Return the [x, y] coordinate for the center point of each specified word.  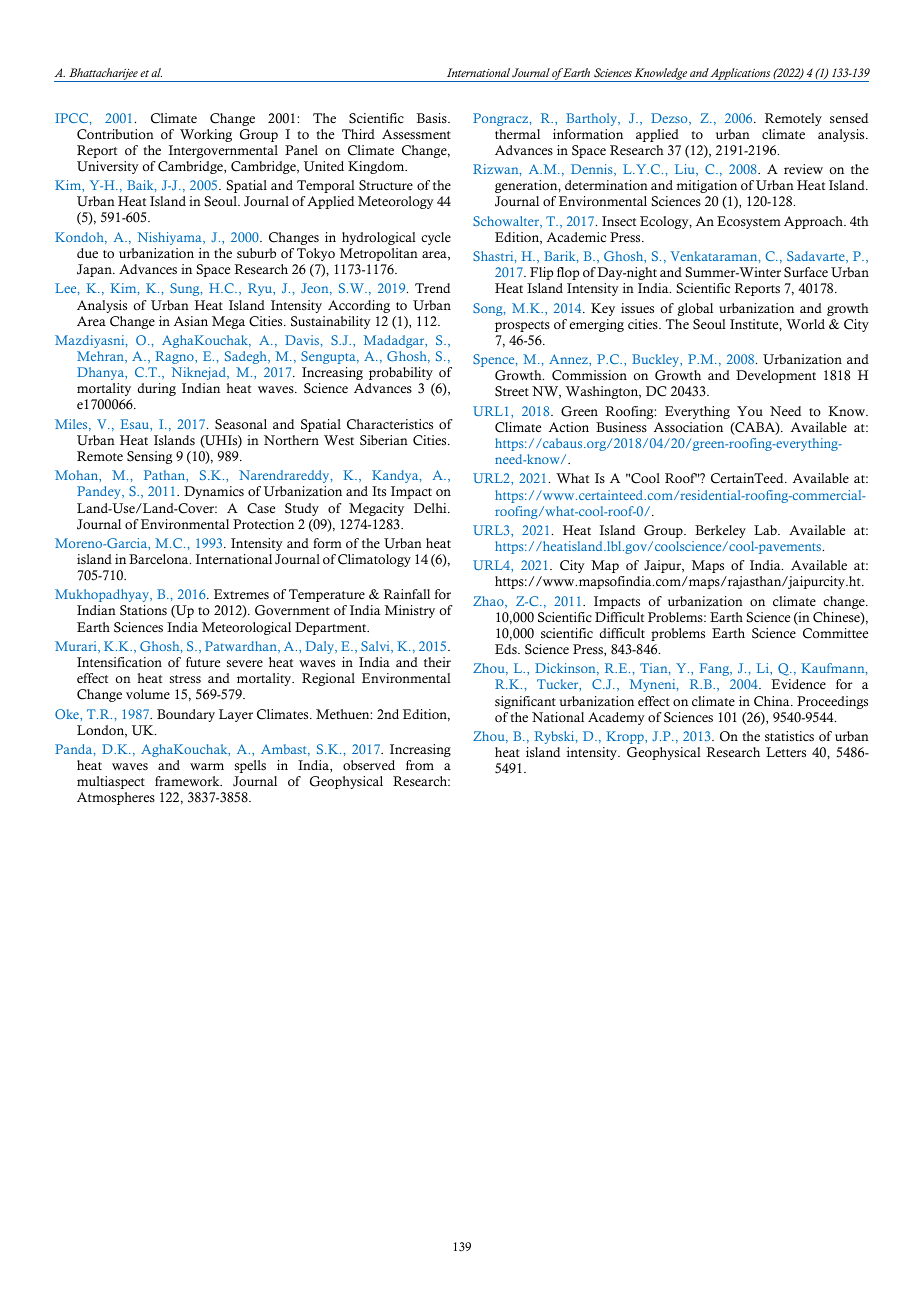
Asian [191, 321]
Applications [741, 75]
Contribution [115, 134]
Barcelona [160, 559]
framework [188, 781]
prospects [522, 326]
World [805, 324]
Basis [433, 118]
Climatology [374, 560]
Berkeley [720, 531]
